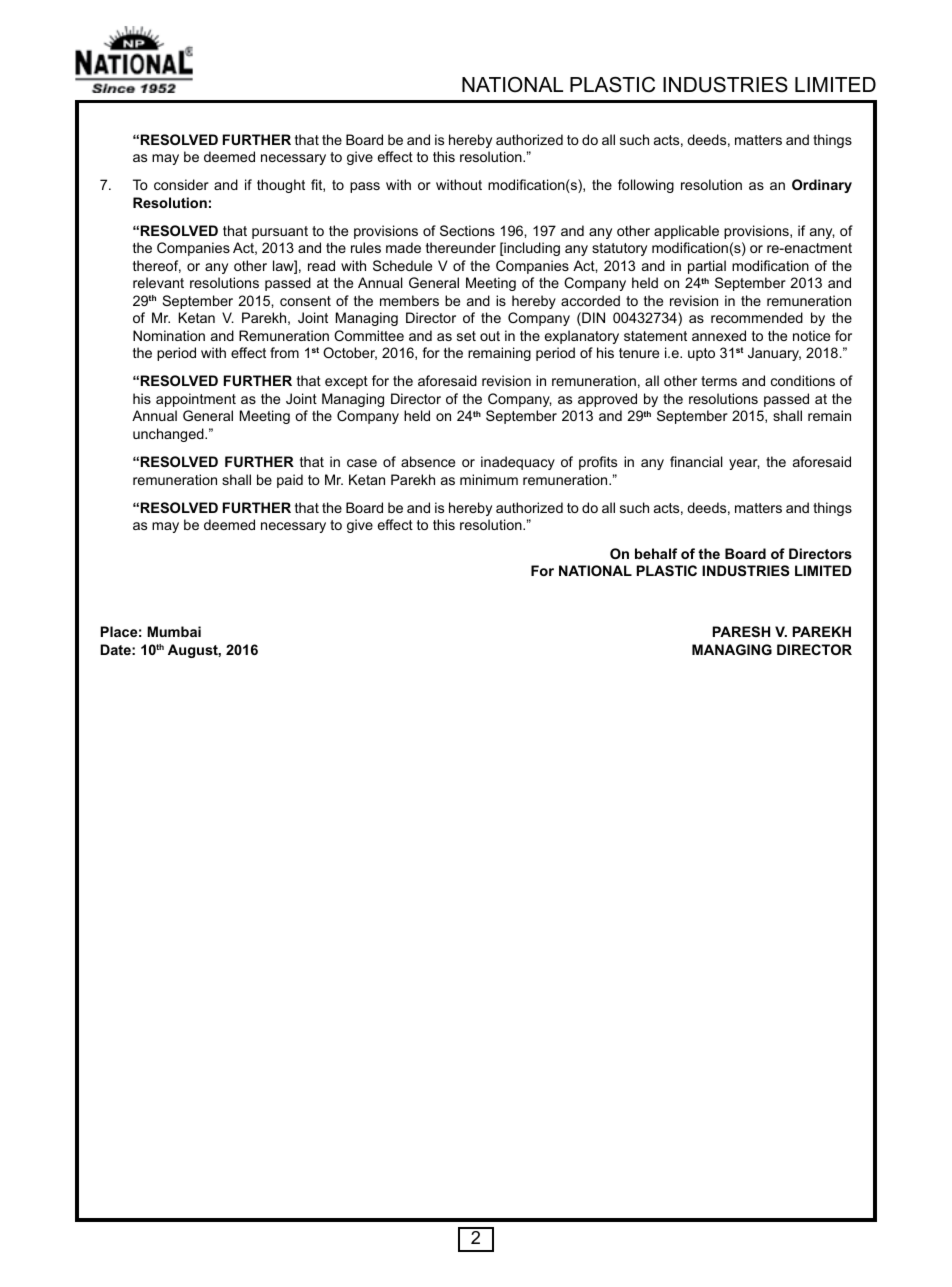  Describe the element at coordinates (290, 481) in the screenshot. I see `paid` at that location.
